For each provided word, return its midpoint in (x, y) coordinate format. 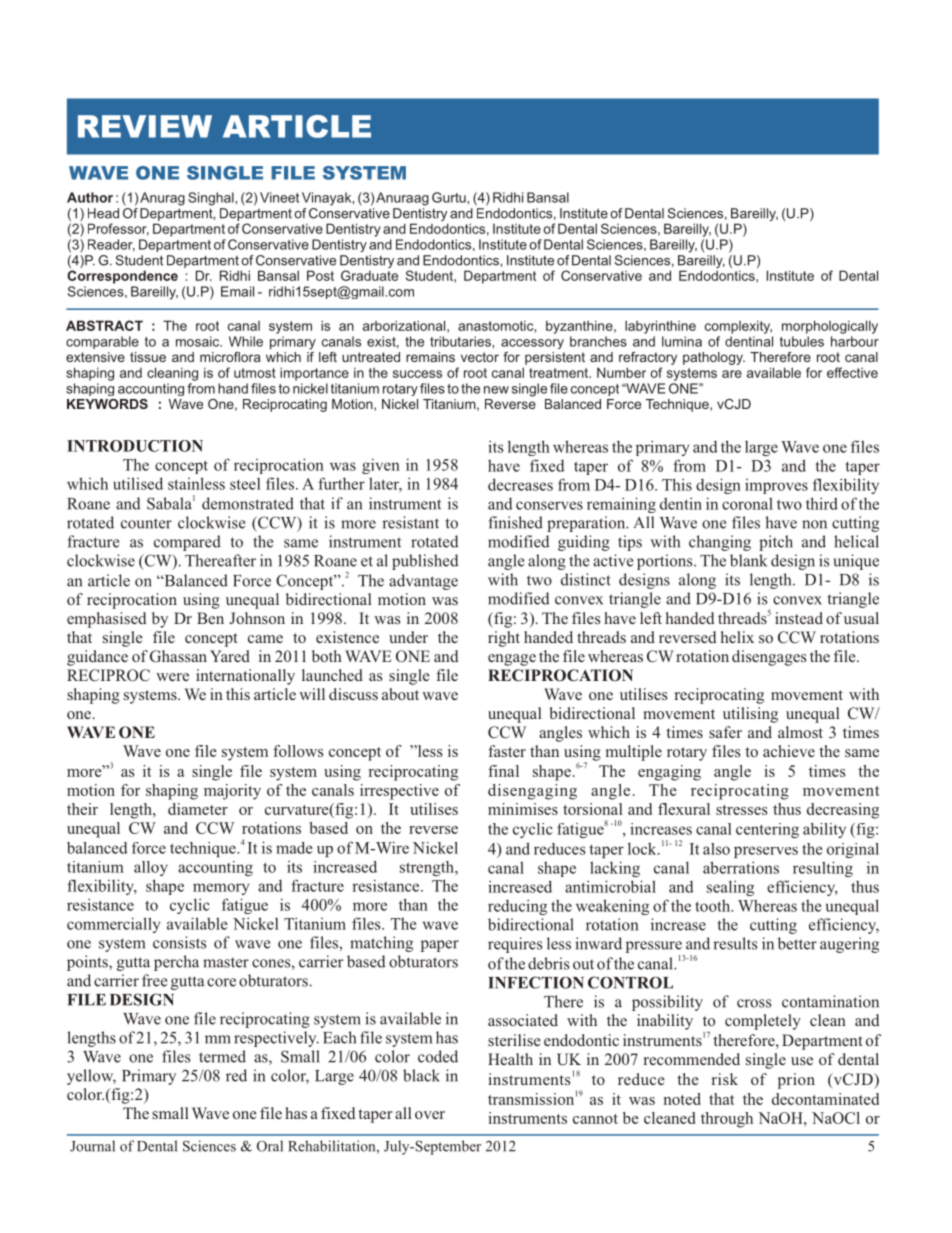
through (727, 1120)
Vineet (279, 197)
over (430, 1115)
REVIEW (145, 126)
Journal (92, 1146)
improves (776, 486)
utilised (138, 483)
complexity (738, 327)
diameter (198, 809)
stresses (742, 810)
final (503, 771)
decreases (520, 484)
